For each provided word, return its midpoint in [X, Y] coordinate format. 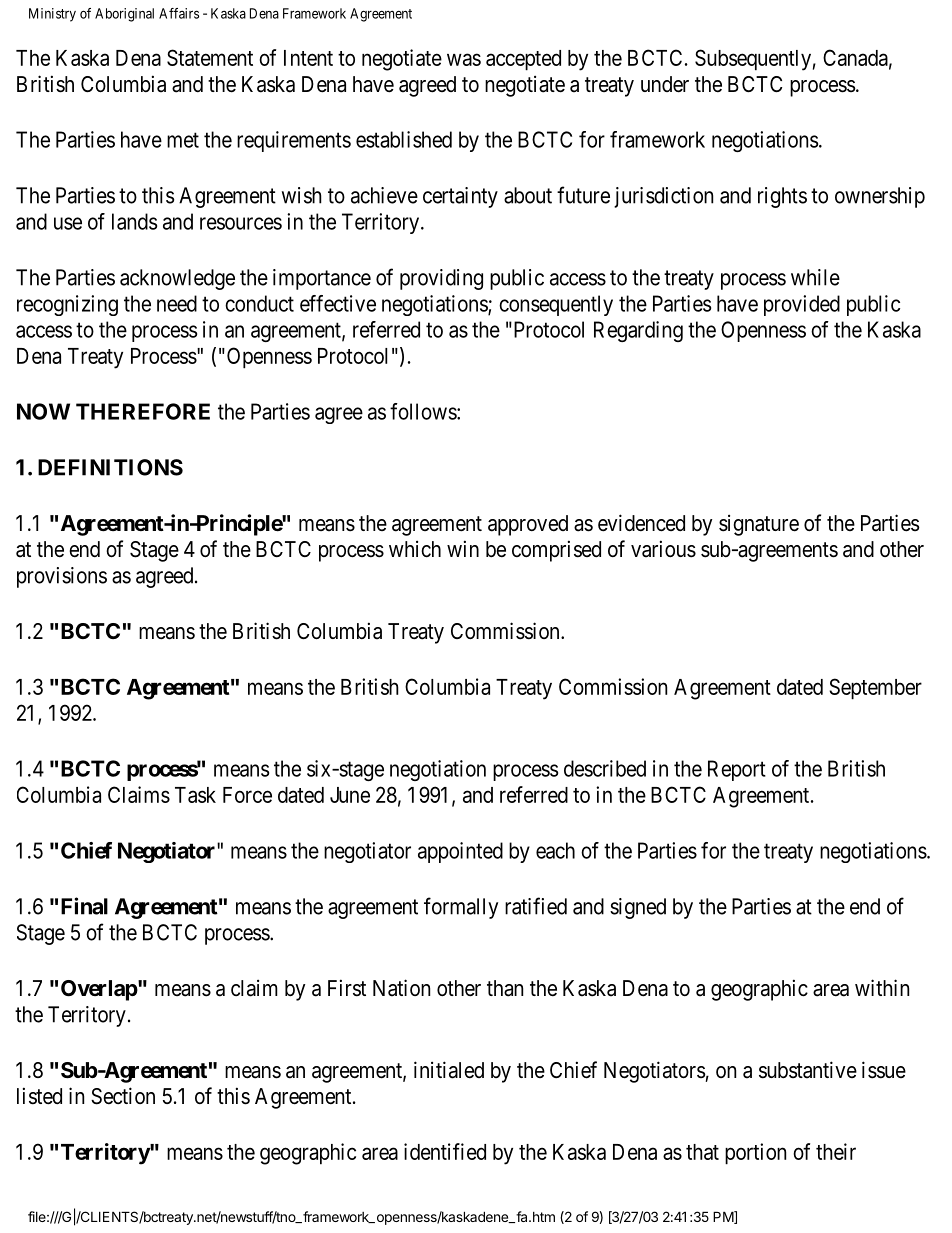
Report [737, 770]
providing [441, 279]
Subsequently [753, 60]
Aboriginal [124, 15]
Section [123, 1096]
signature [759, 525]
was [464, 59]
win [463, 548]
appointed [460, 852]
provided [802, 305]
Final [84, 906]
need [177, 303]
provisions [62, 577]
